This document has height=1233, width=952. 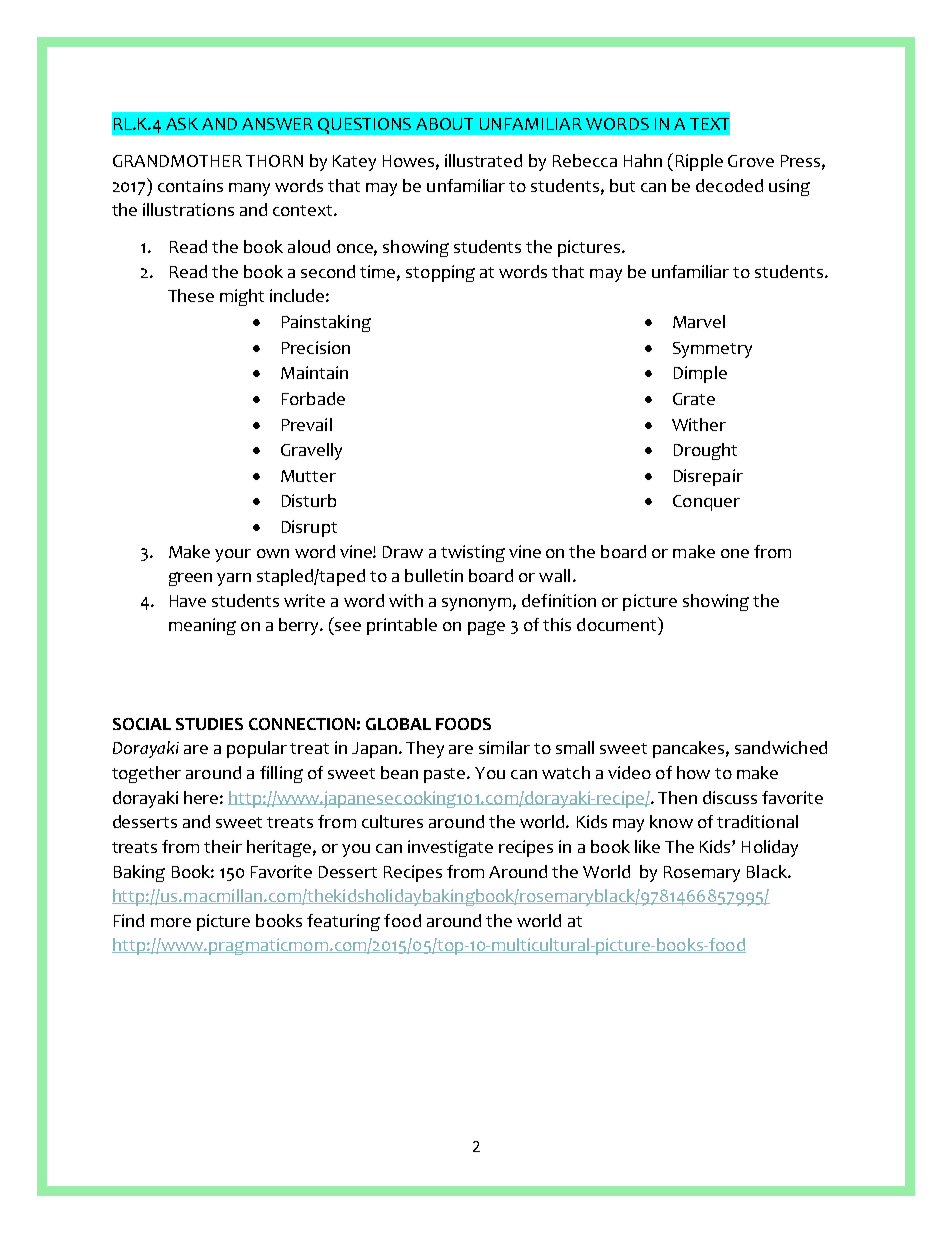 What do you see at coordinates (177, 161) in the document?
I see `GRANDMOTHER` at bounding box center [177, 161].
